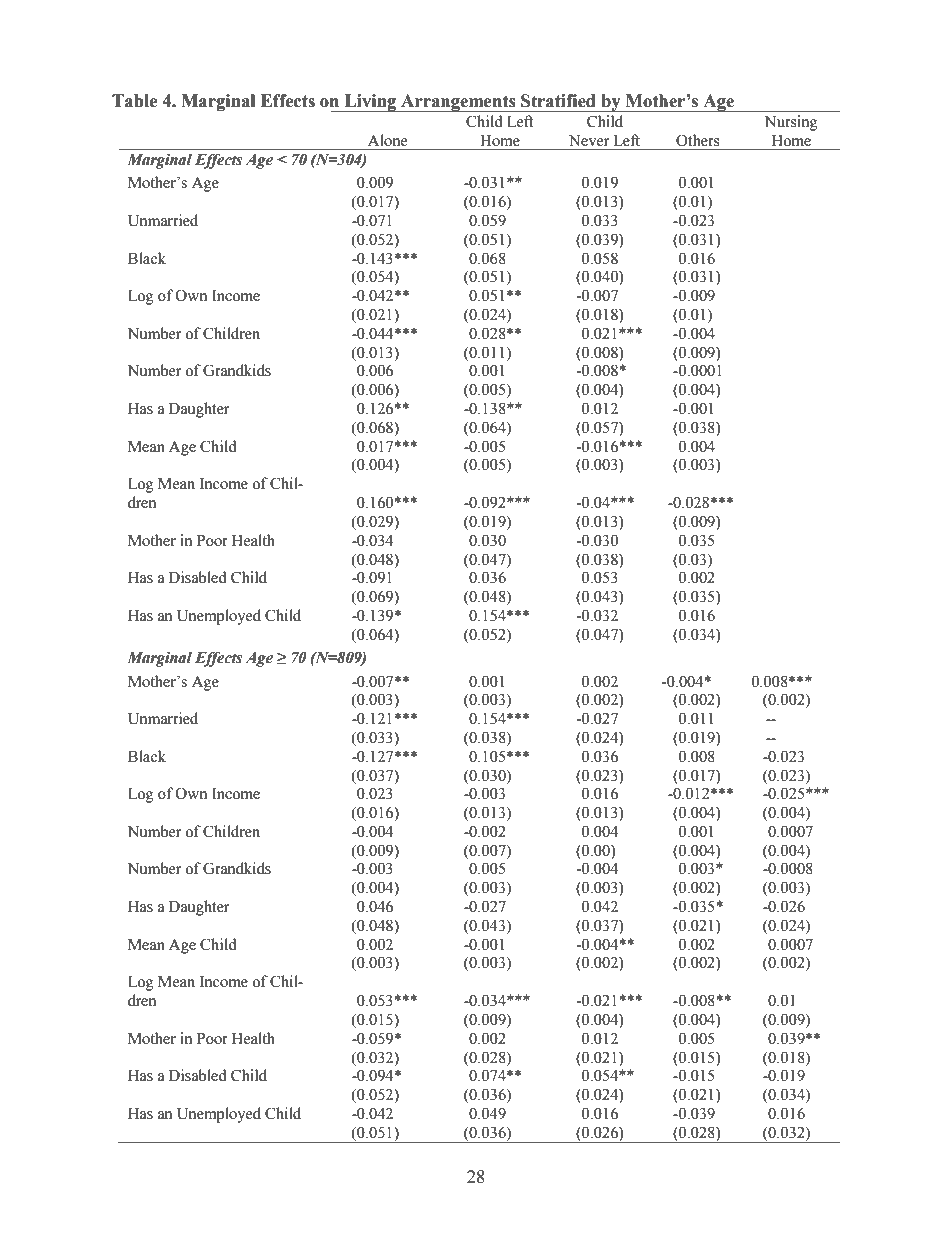 This image has width=952, height=1233. Describe the element at coordinates (135, 101) in the image. I see `Table` at that location.
